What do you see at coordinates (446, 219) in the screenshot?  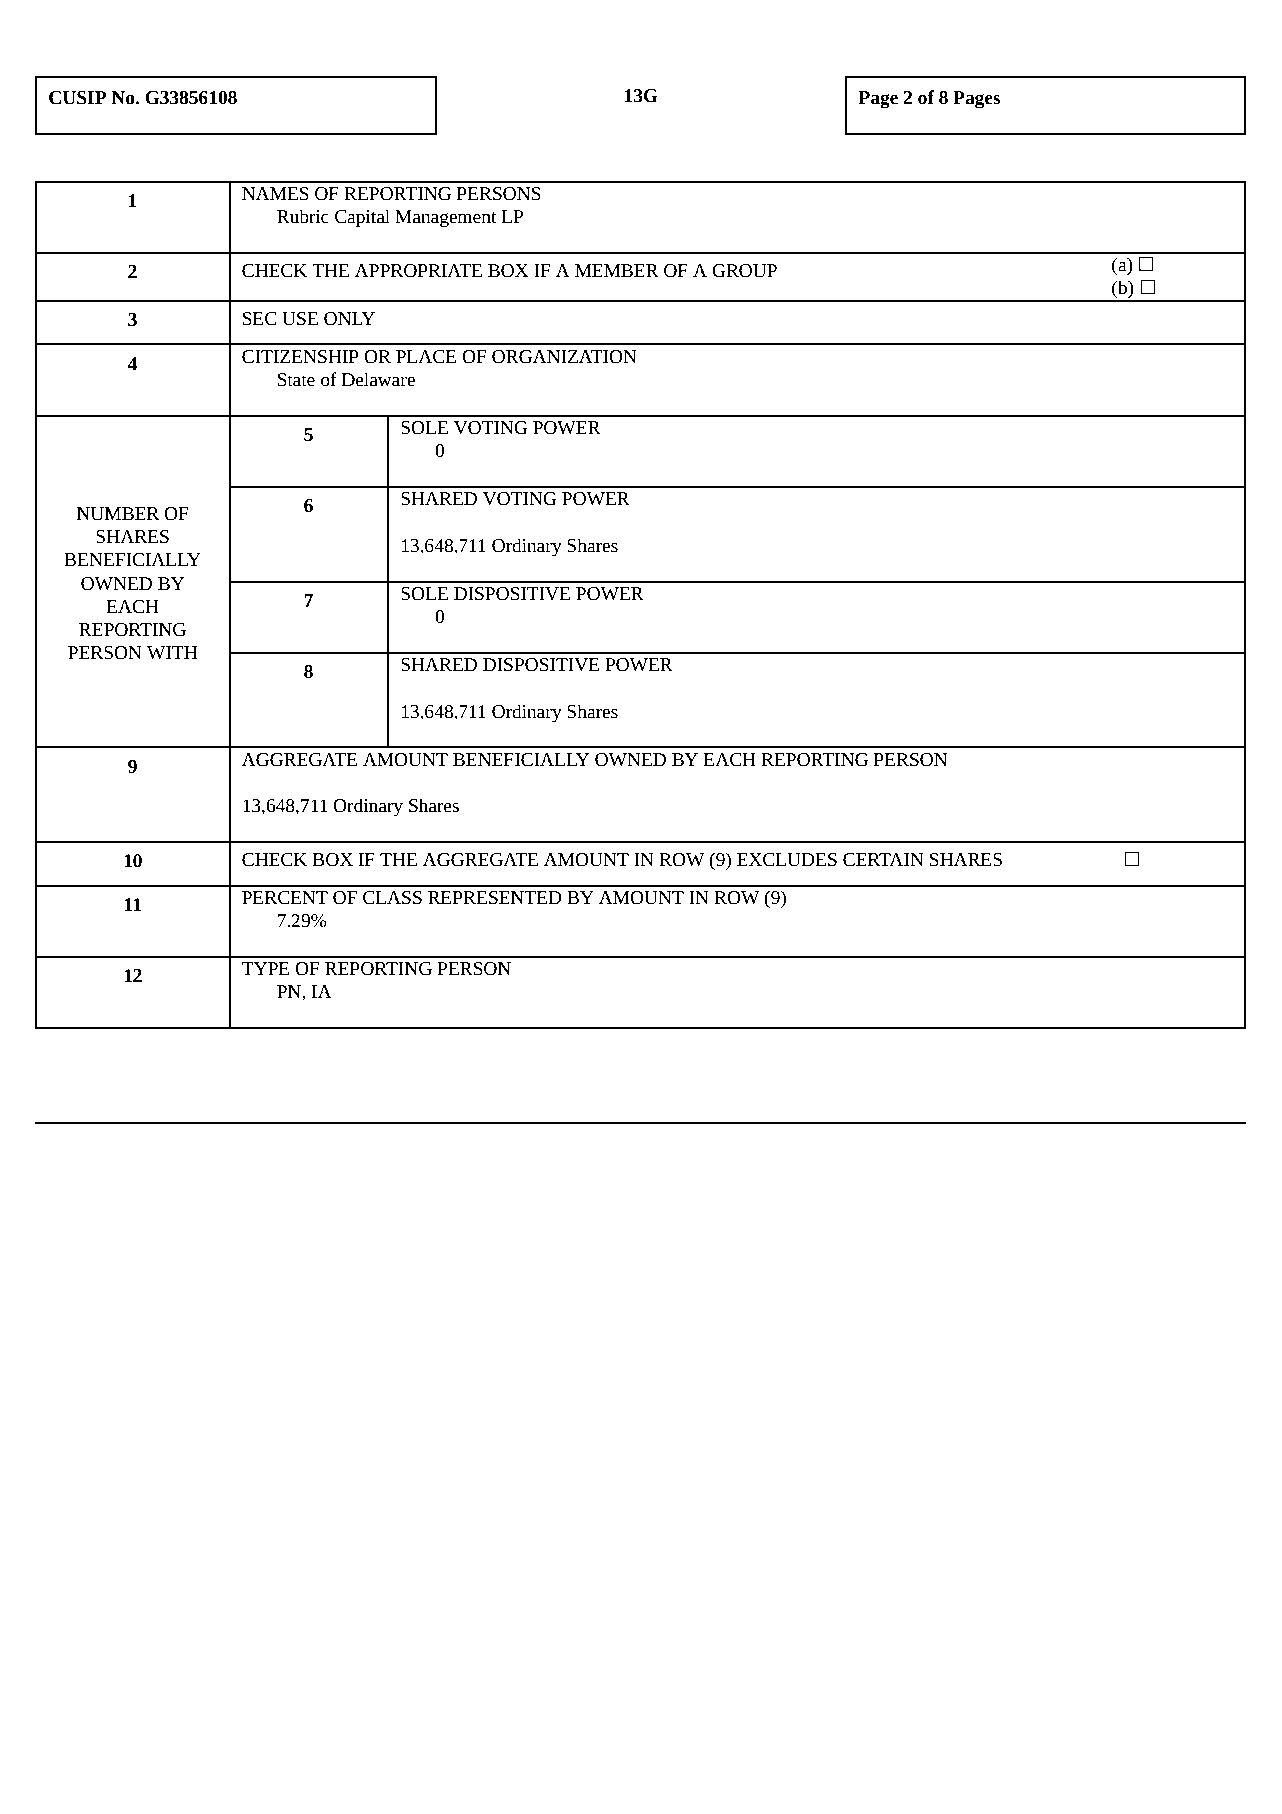 I see `Management` at bounding box center [446, 219].
